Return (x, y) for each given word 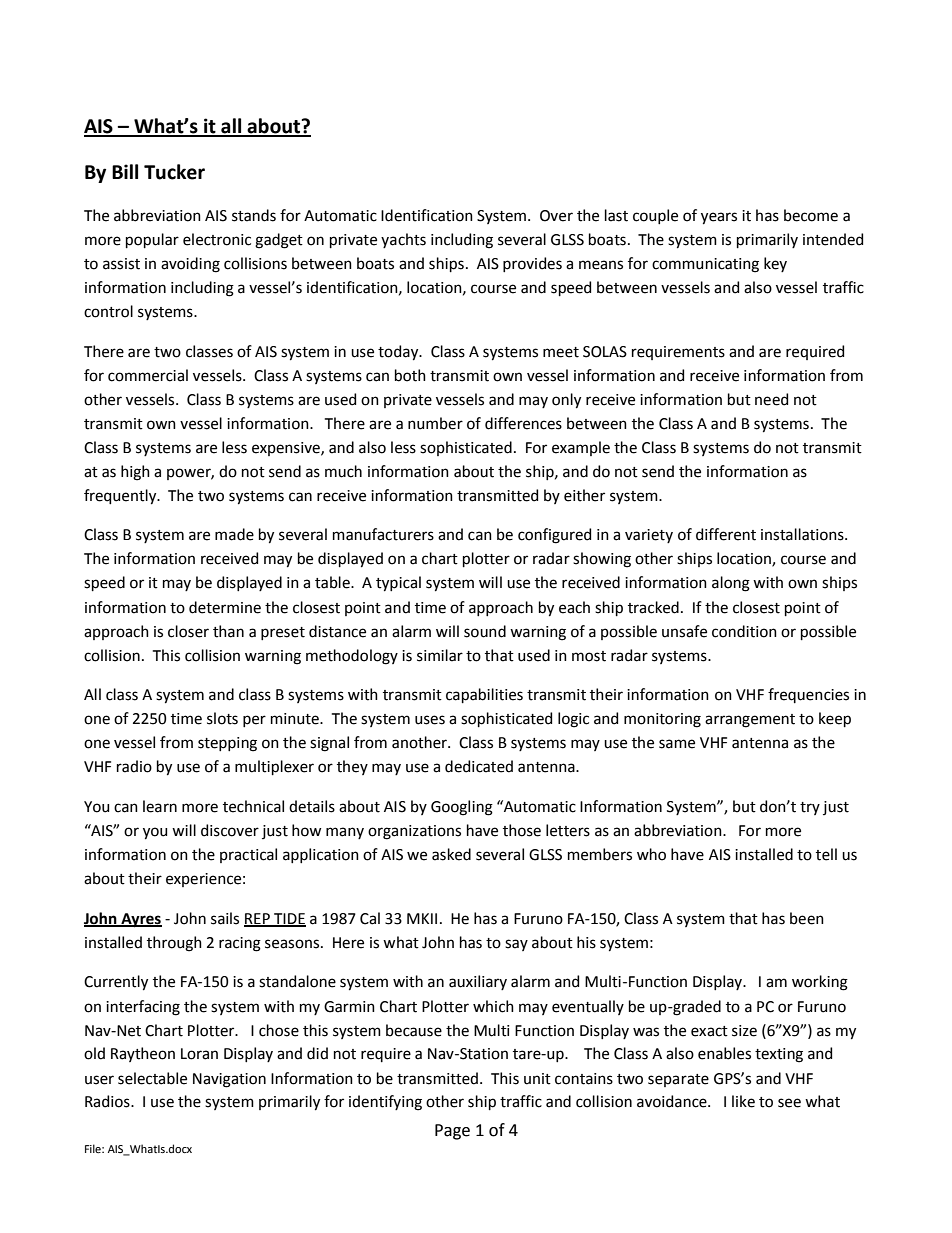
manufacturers (383, 534)
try (810, 808)
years (719, 218)
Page (452, 1132)
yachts (403, 240)
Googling (462, 808)
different (726, 534)
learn (160, 806)
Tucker (174, 172)
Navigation (229, 1080)
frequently (121, 497)
